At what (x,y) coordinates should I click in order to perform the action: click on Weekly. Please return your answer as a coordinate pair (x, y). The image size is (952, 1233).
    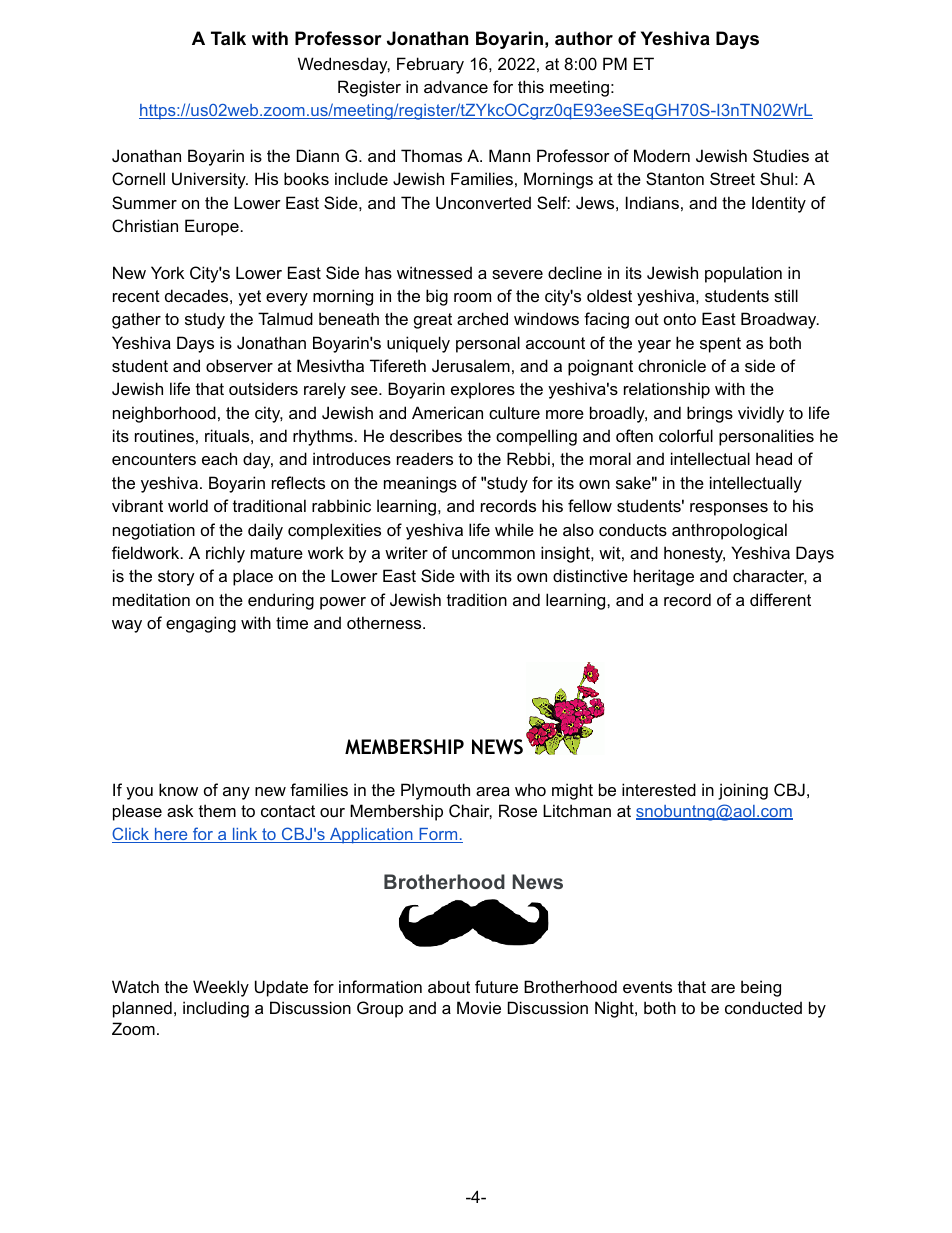
    Looking at the image, I should click on (221, 988).
